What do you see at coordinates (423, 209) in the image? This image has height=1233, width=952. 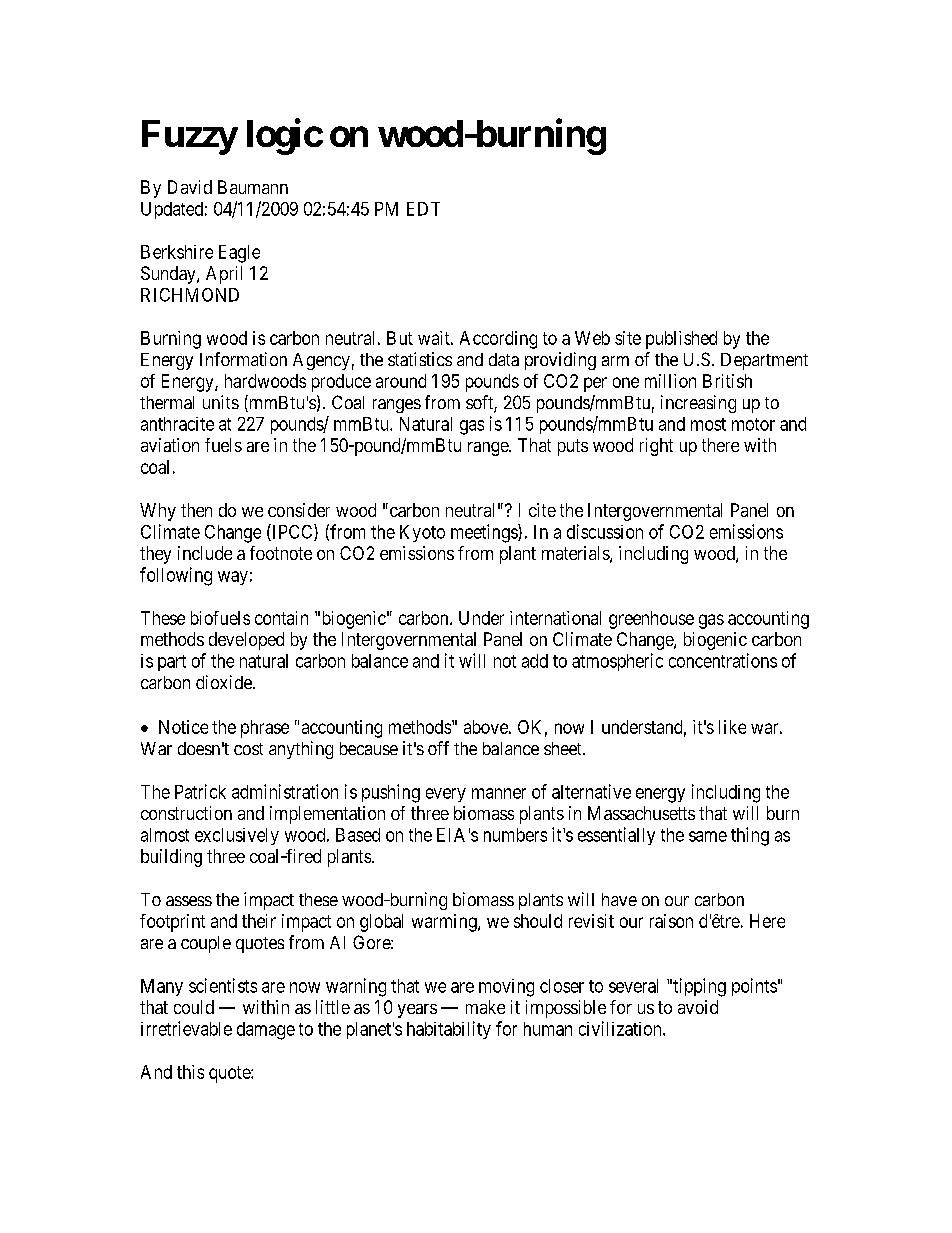 I see `EDT` at bounding box center [423, 209].
